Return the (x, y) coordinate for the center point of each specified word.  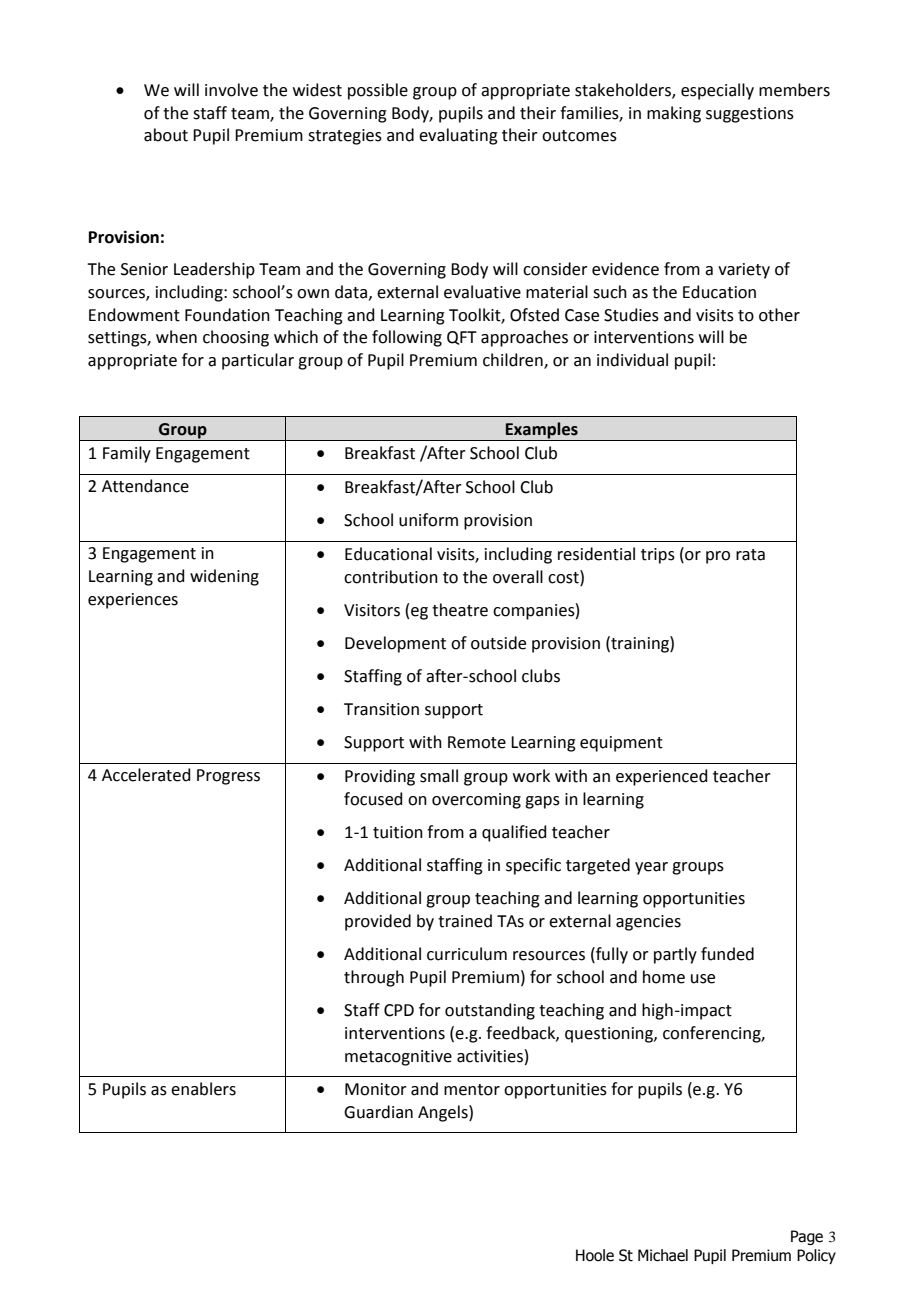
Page (807, 1237)
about (166, 135)
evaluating (458, 136)
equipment (621, 744)
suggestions (750, 115)
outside (498, 643)
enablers (203, 1089)
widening (224, 577)
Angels (444, 1113)
